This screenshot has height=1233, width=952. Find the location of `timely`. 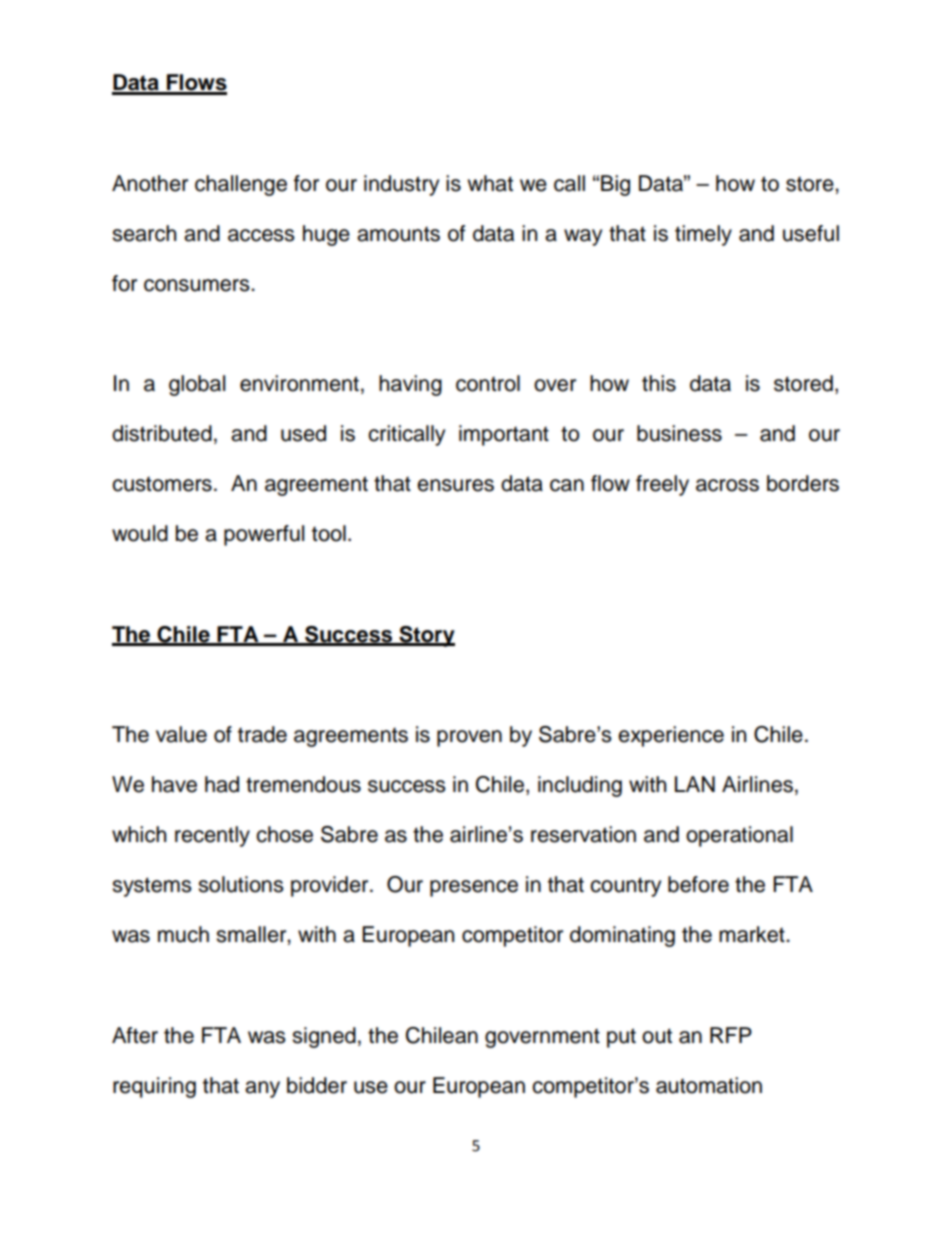

timely is located at coordinates (703, 235).
